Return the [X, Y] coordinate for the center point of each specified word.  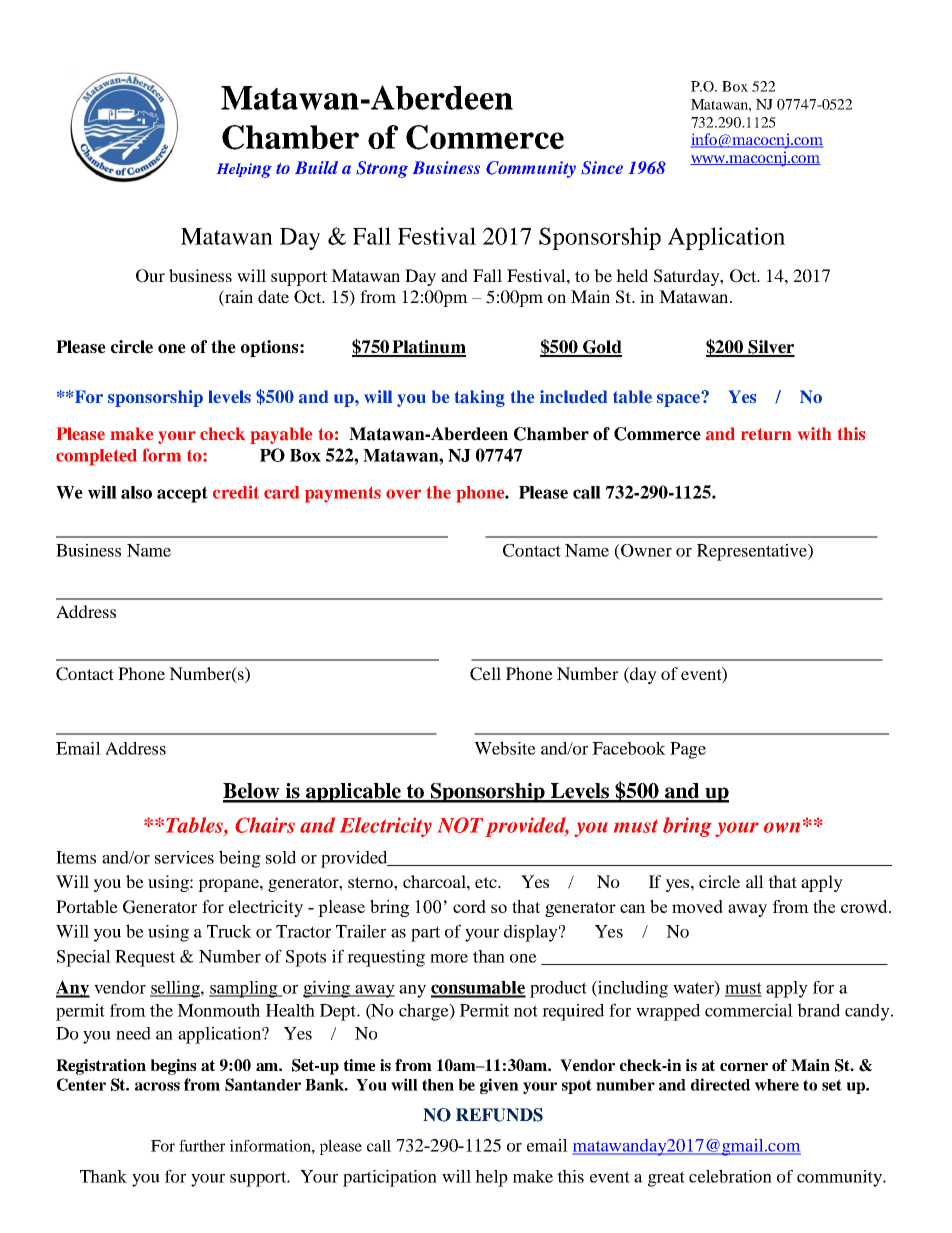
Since [602, 168]
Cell [485, 674]
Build [316, 167]
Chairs [265, 825]
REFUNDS [499, 1115]
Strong [382, 169]
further [202, 1146]
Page [688, 750]
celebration [730, 1176]
